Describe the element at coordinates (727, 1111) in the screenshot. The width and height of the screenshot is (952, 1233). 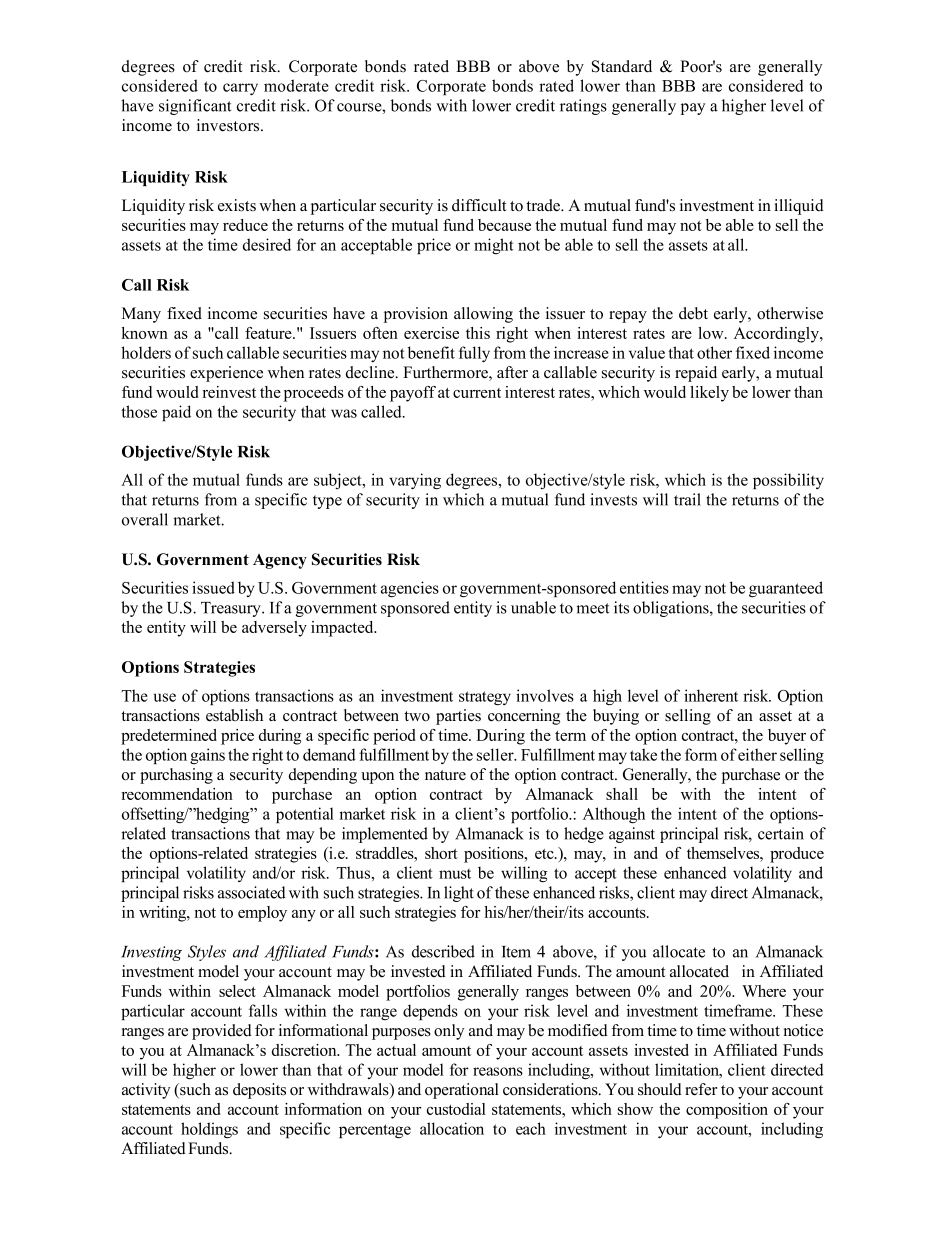
I see `composition` at that location.
